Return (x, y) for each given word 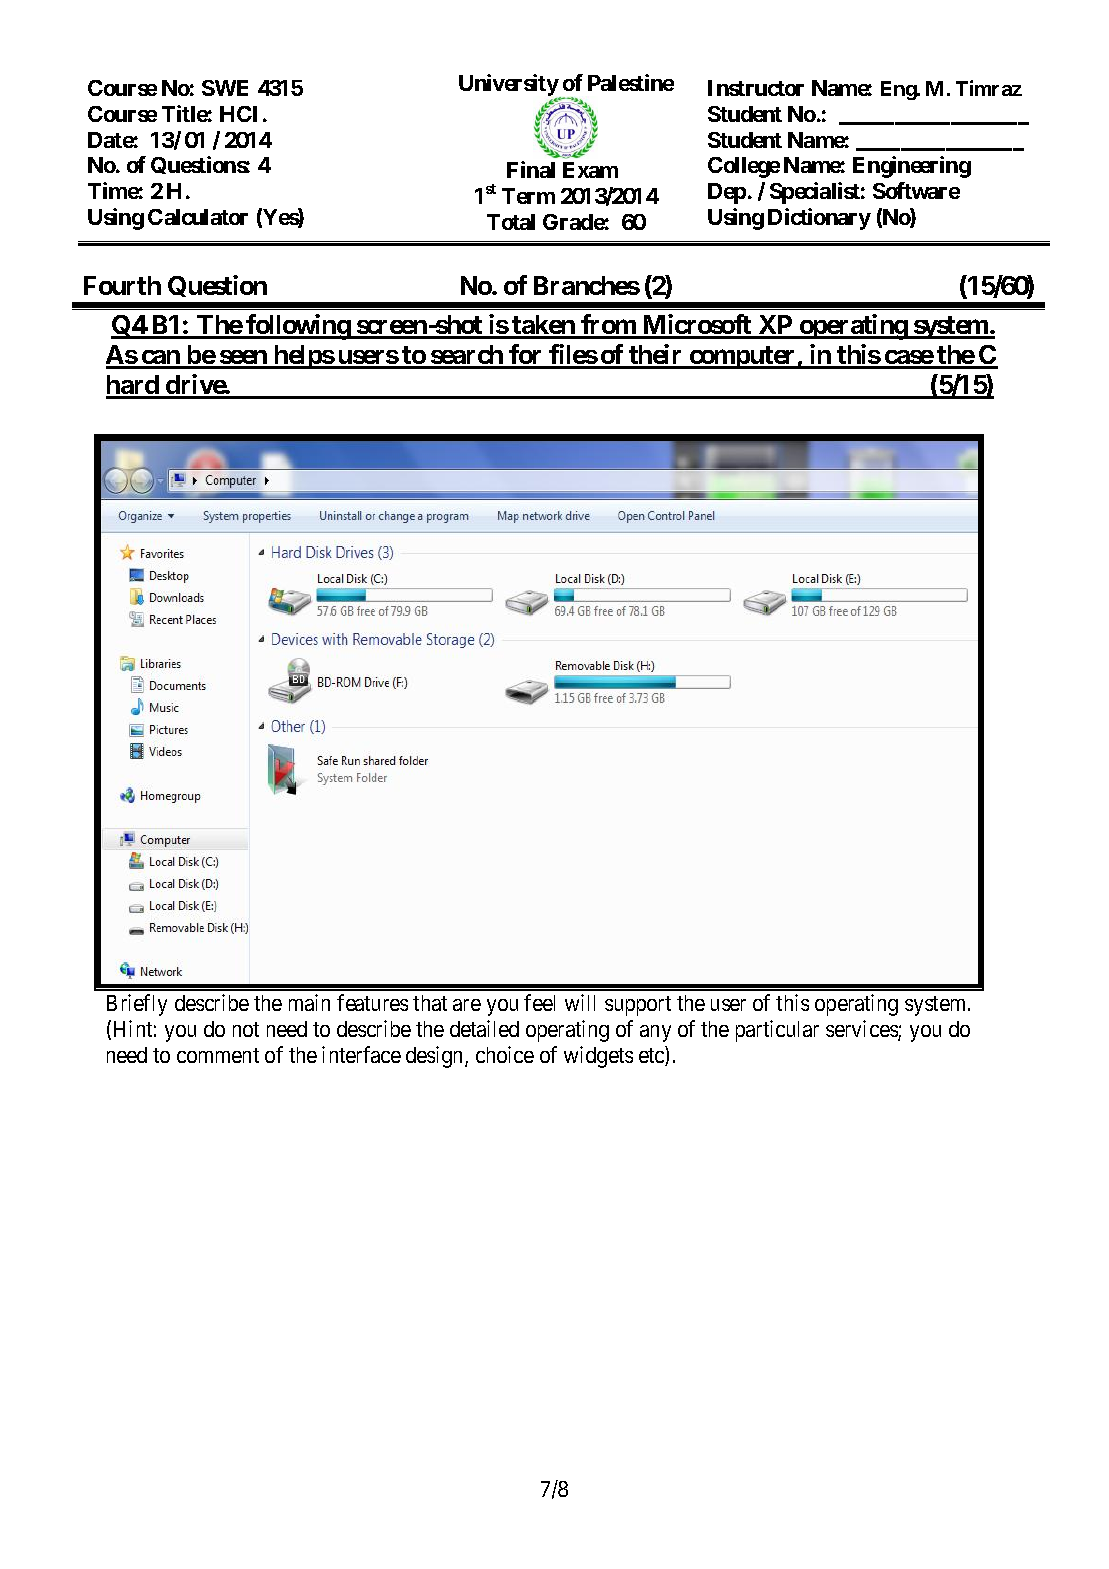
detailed (484, 1028)
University (509, 86)
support (638, 1006)
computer (742, 357)
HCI (238, 114)
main (309, 1002)
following (298, 327)
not (246, 1029)
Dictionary (819, 219)
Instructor (756, 88)
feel (539, 1002)
